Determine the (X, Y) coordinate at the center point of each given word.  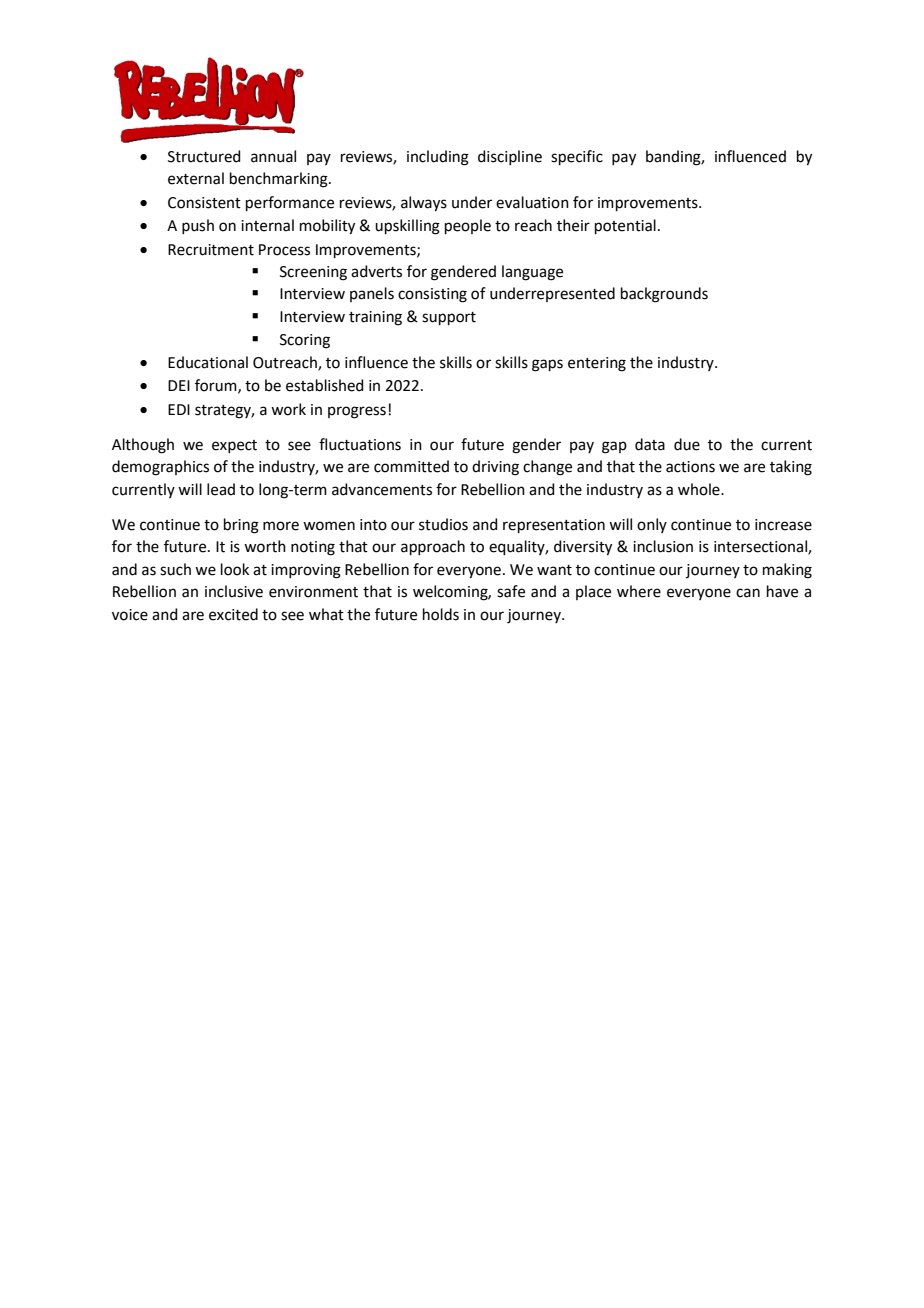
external (196, 178)
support (449, 318)
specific (577, 157)
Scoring (305, 341)
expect (234, 446)
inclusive (234, 591)
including (438, 158)
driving (495, 468)
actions (690, 467)
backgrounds (664, 295)
